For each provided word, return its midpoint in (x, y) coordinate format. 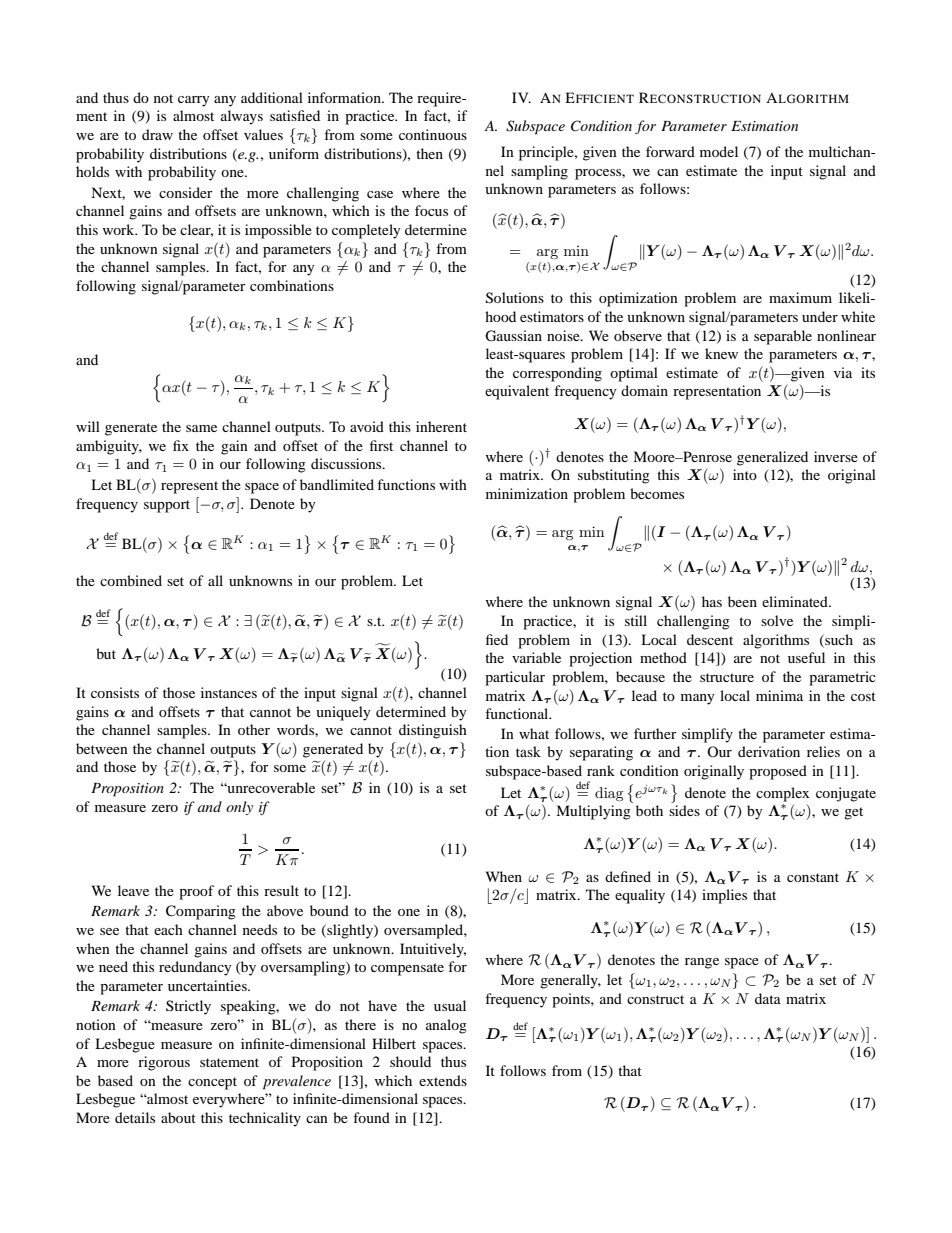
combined (131, 580)
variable (536, 657)
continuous (433, 134)
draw (157, 134)
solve (777, 620)
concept (212, 1083)
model (719, 151)
